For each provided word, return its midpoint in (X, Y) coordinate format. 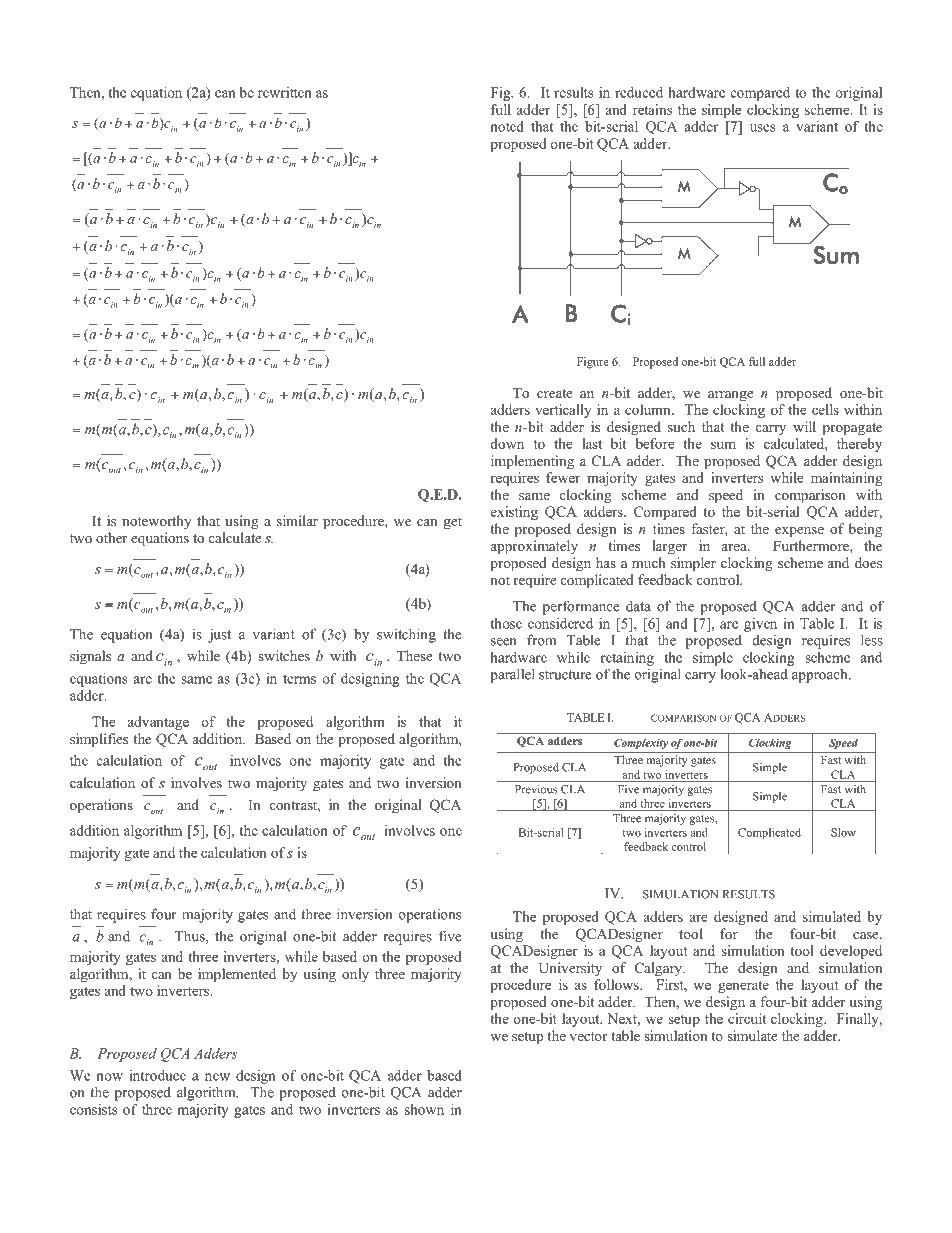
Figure (593, 363)
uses (762, 128)
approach (821, 676)
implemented (237, 975)
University (570, 969)
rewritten (285, 92)
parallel (512, 675)
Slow (843, 832)
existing (514, 513)
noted (507, 126)
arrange (731, 396)
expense (799, 532)
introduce (157, 1075)
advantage (158, 723)
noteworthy (157, 522)
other (111, 537)
